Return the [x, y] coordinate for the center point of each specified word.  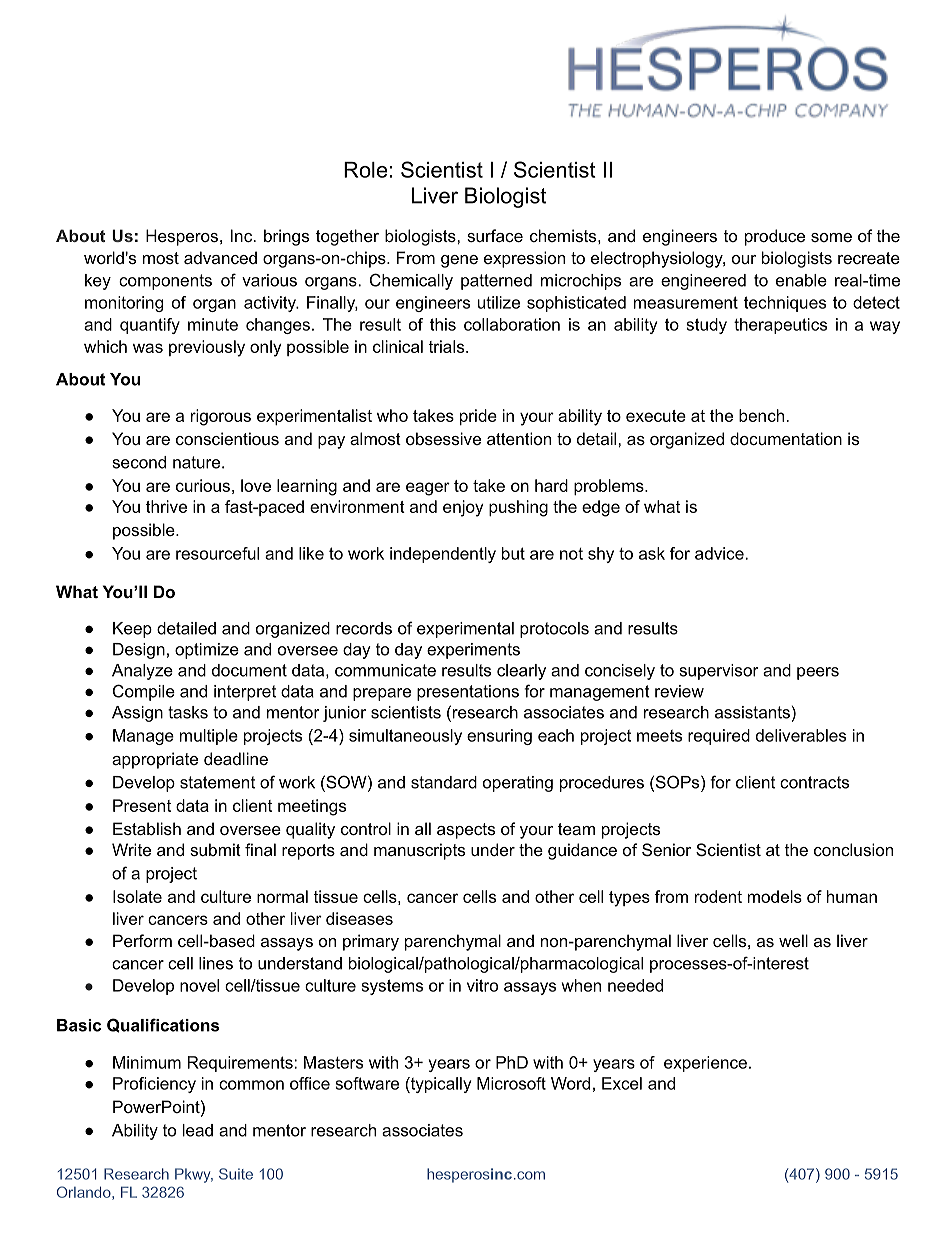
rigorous [221, 417]
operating [518, 784]
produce [775, 237]
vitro [482, 985]
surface [495, 235]
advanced [220, 257]
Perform [142, 940]
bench [761, 415]
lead [198, 1130]
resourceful [217, 553]
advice [719, 553]
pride [478, 417]
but [513, 553]
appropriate [155, 760]
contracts [814, 782]
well [793, 940]
